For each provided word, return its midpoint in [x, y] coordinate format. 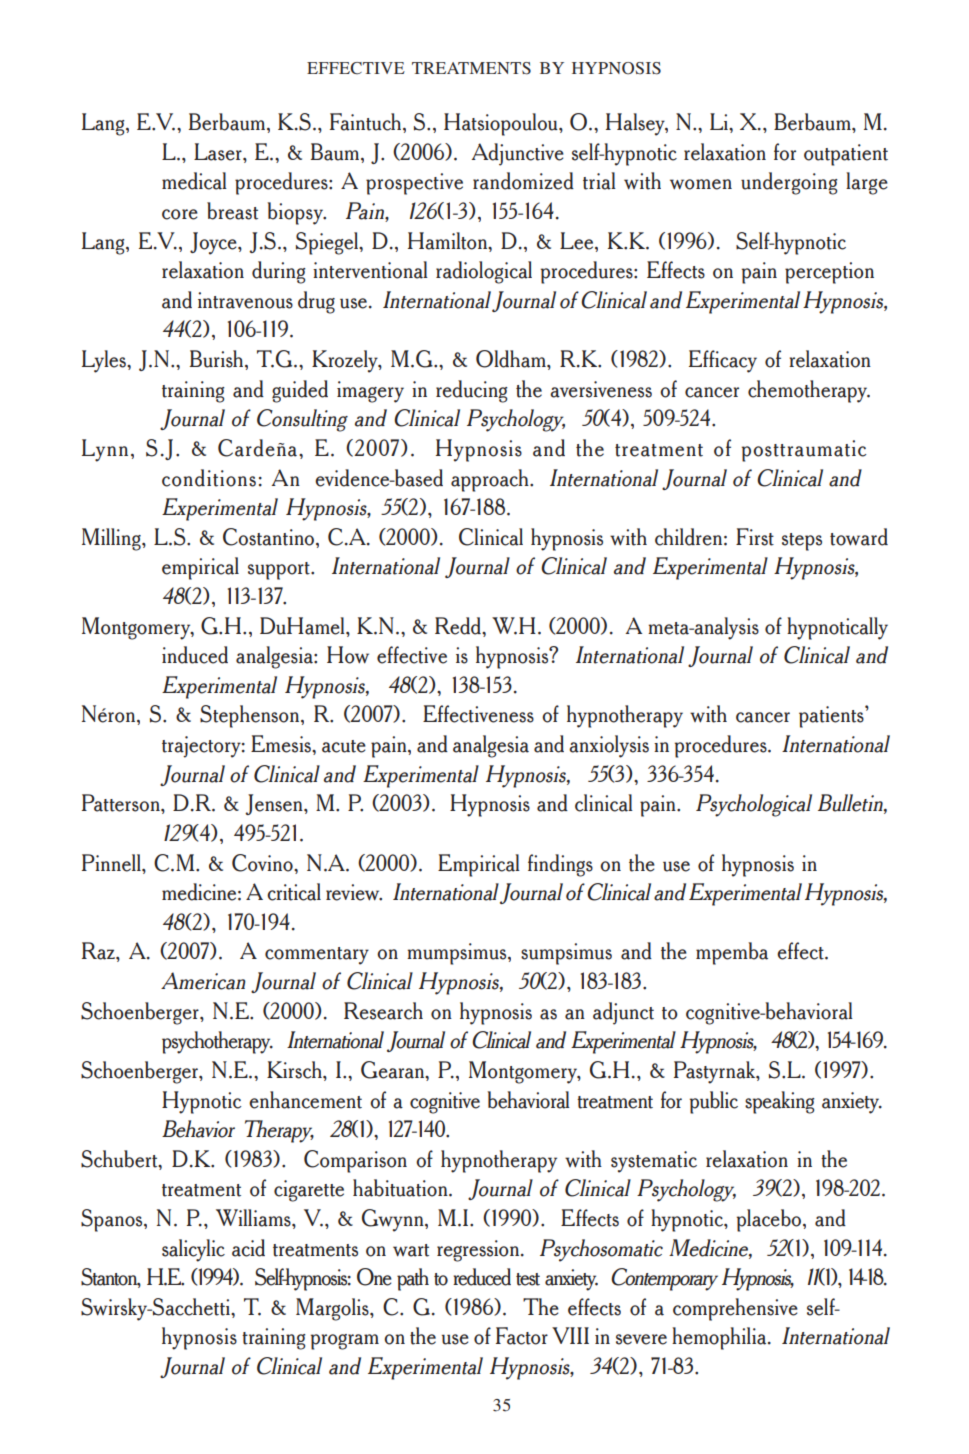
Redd [459, 626]
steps [802, 542]
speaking [780, 1102]
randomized [523, 181]
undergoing [789, 183]
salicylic [193, 1250]
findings [560, 865]
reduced [482, 1277]
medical [194, 181]
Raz [99, 951]
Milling [112, 539]
